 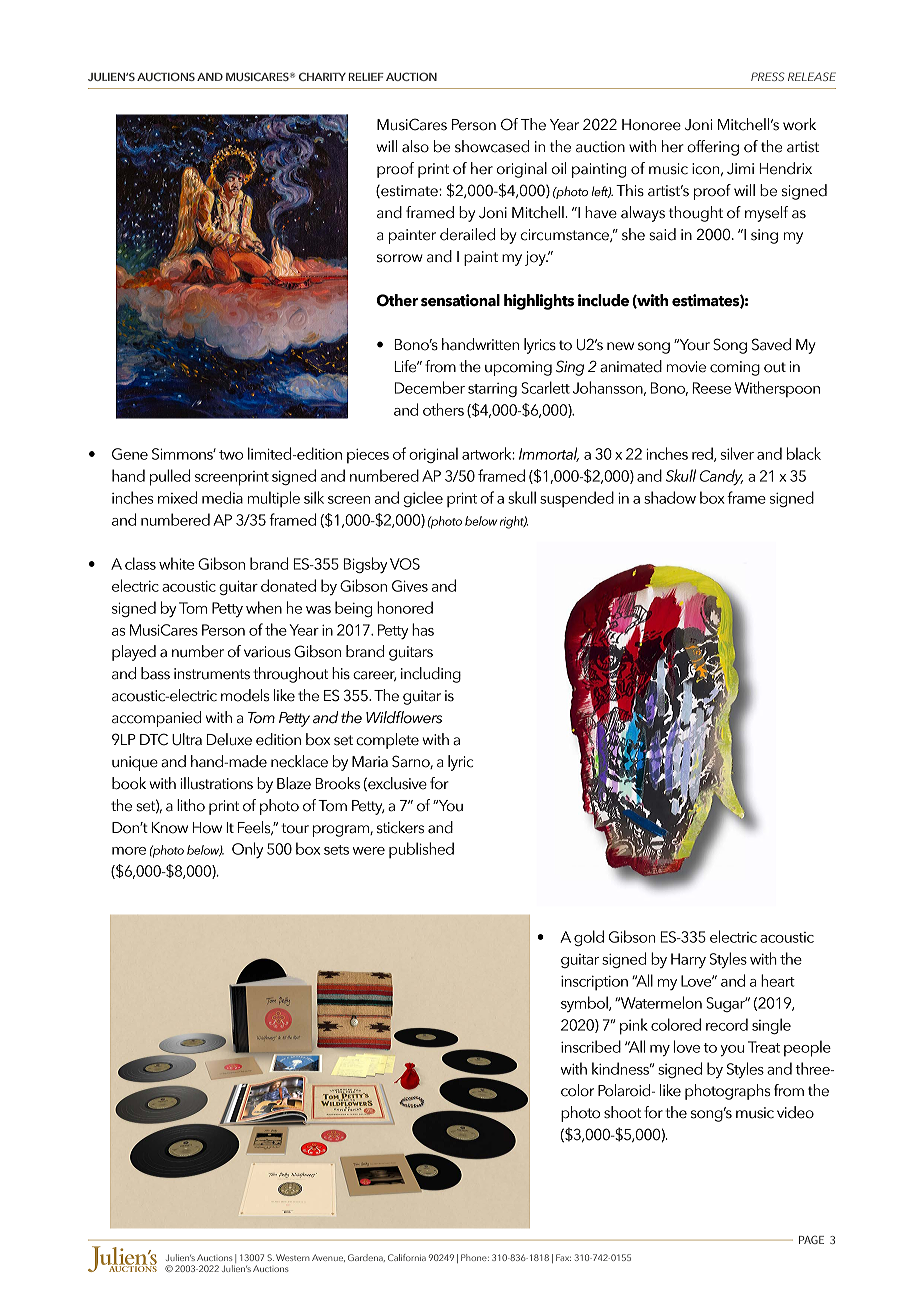 I want to click on PAGE, so click(x=811, y=1239).
